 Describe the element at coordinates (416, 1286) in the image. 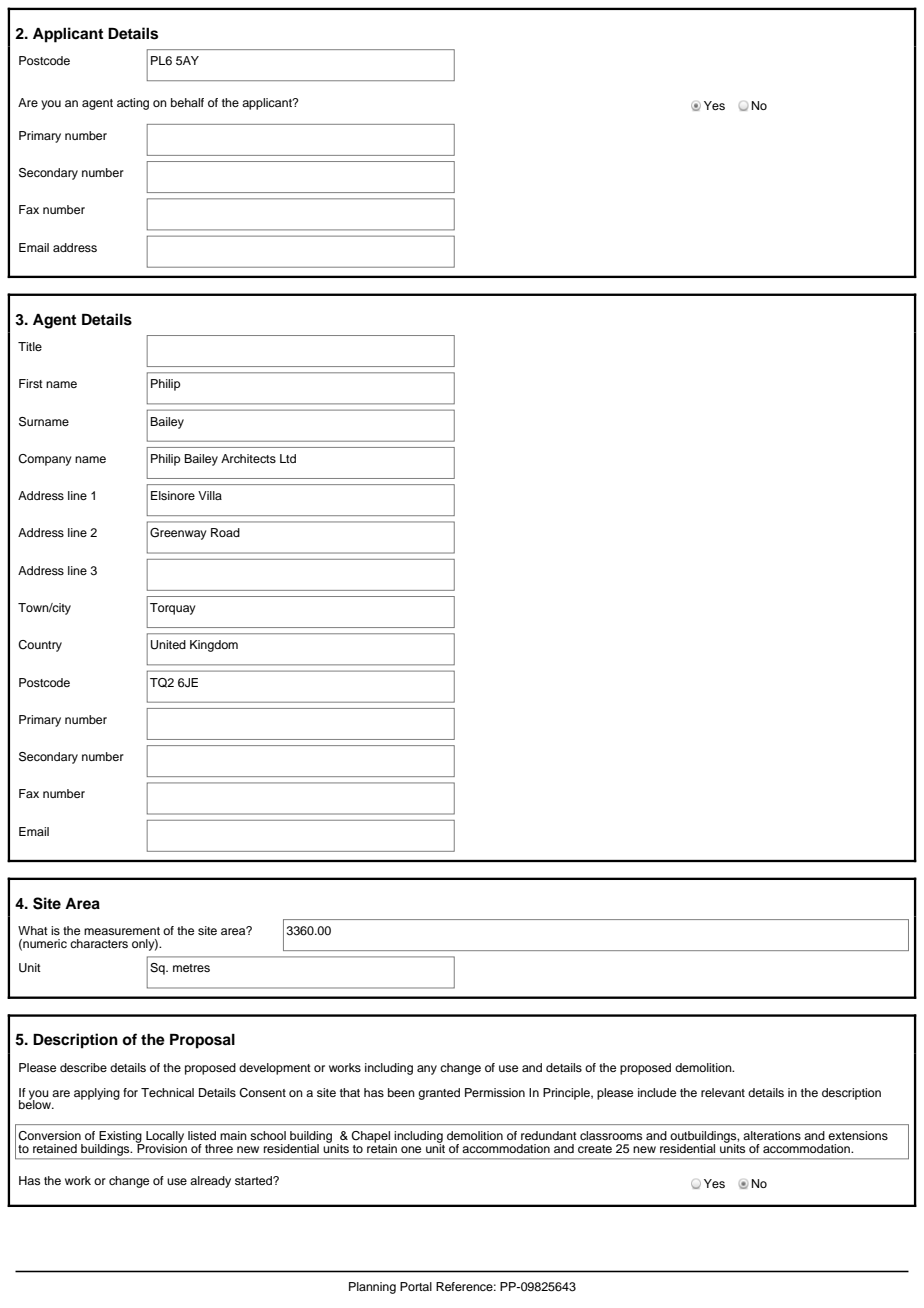

I see `Portal` at that location.
